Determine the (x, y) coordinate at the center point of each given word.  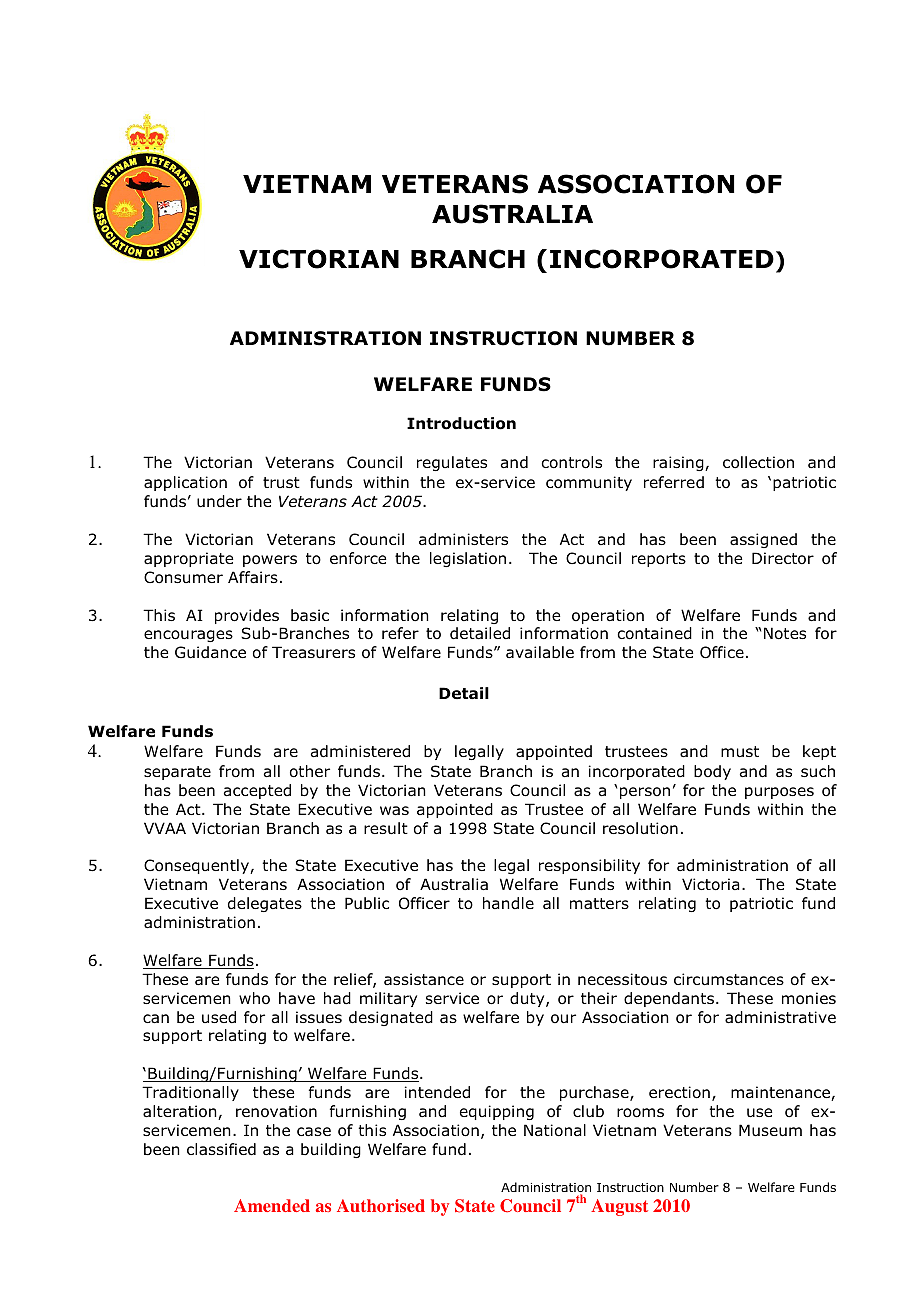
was (394, 811)
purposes (779, 793)
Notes (785, 633)
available (540, 652)
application (185, 483)
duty (528, 999)
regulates (452, 463)
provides (247, 616)
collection (758, 462)
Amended (272, 1205)
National (555, 1130)
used (219, 1017)
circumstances (729, 979)
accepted (257, 791)
